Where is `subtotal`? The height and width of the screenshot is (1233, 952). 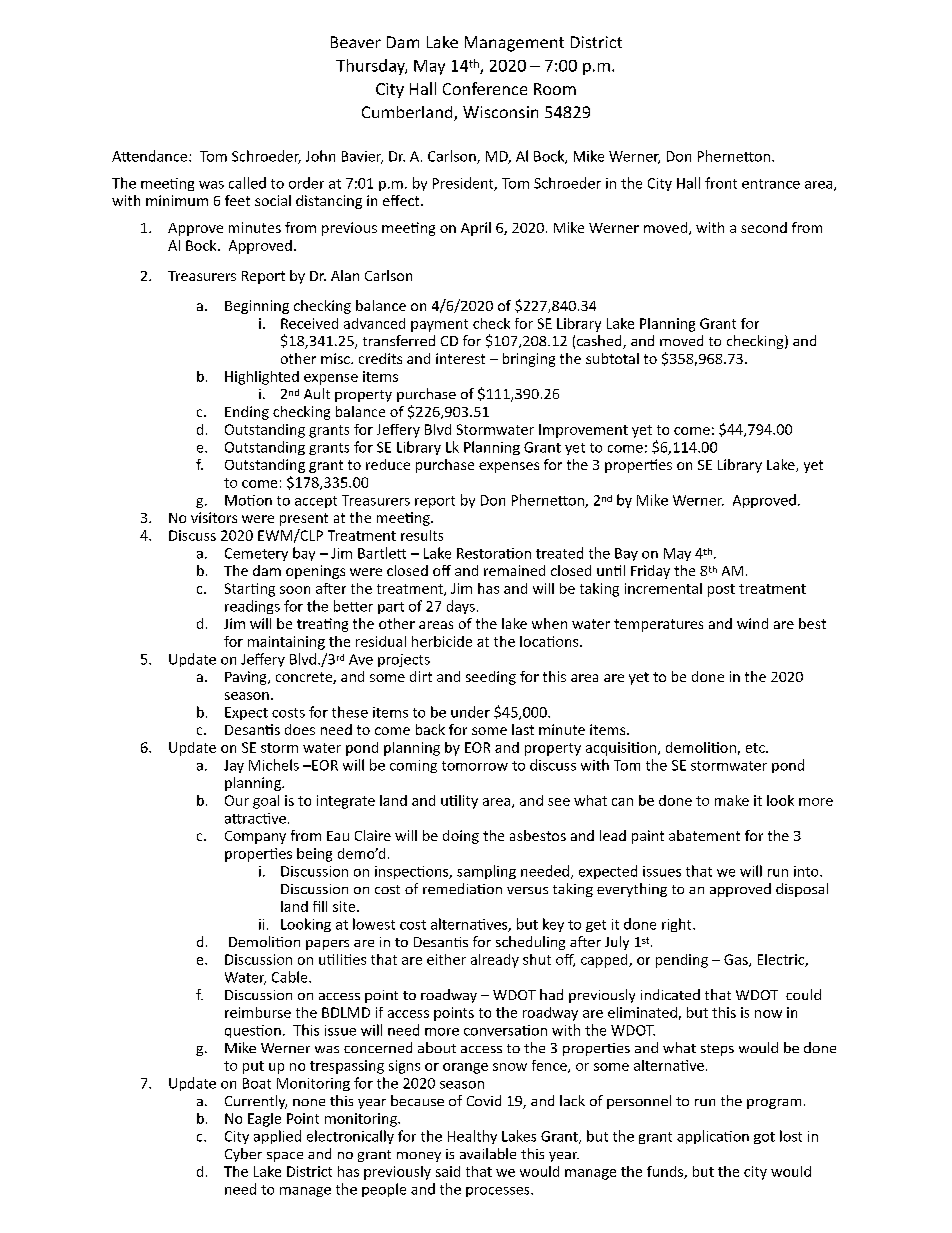 subtotal is located at coordinates (612, 358).
